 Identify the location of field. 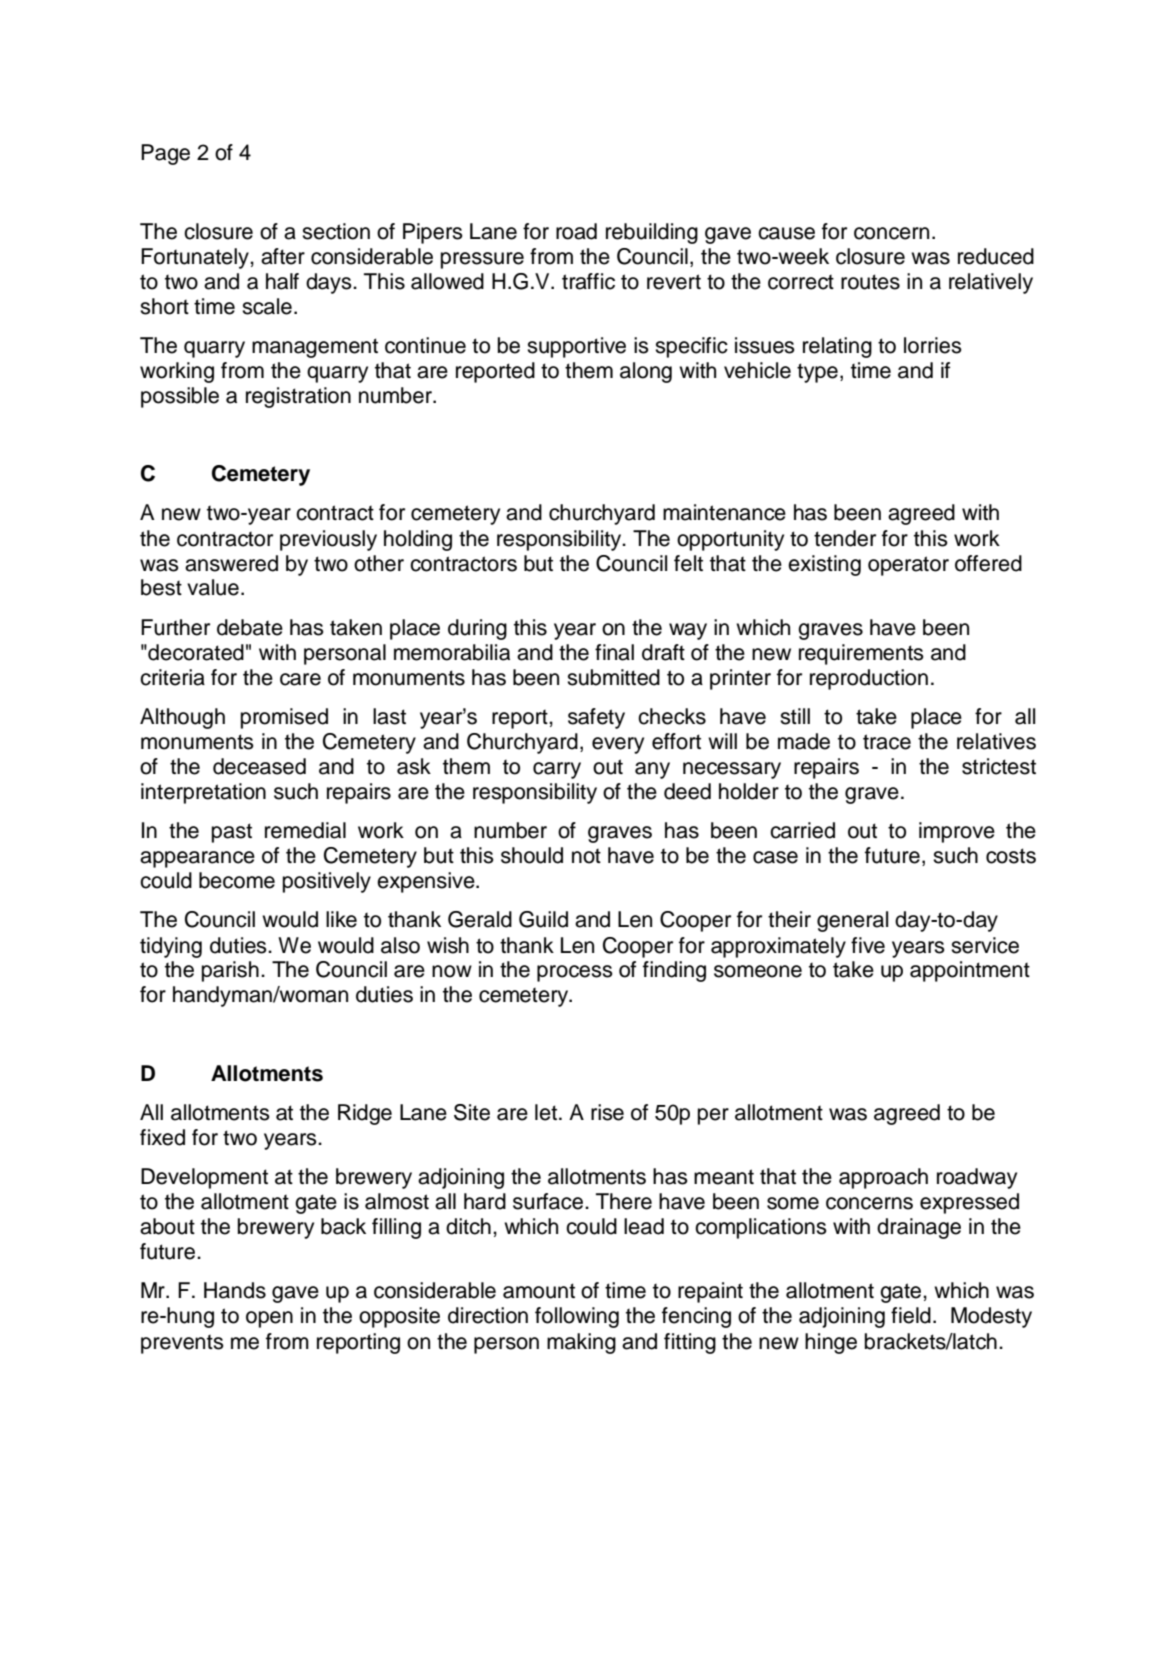
(911, 1315).
